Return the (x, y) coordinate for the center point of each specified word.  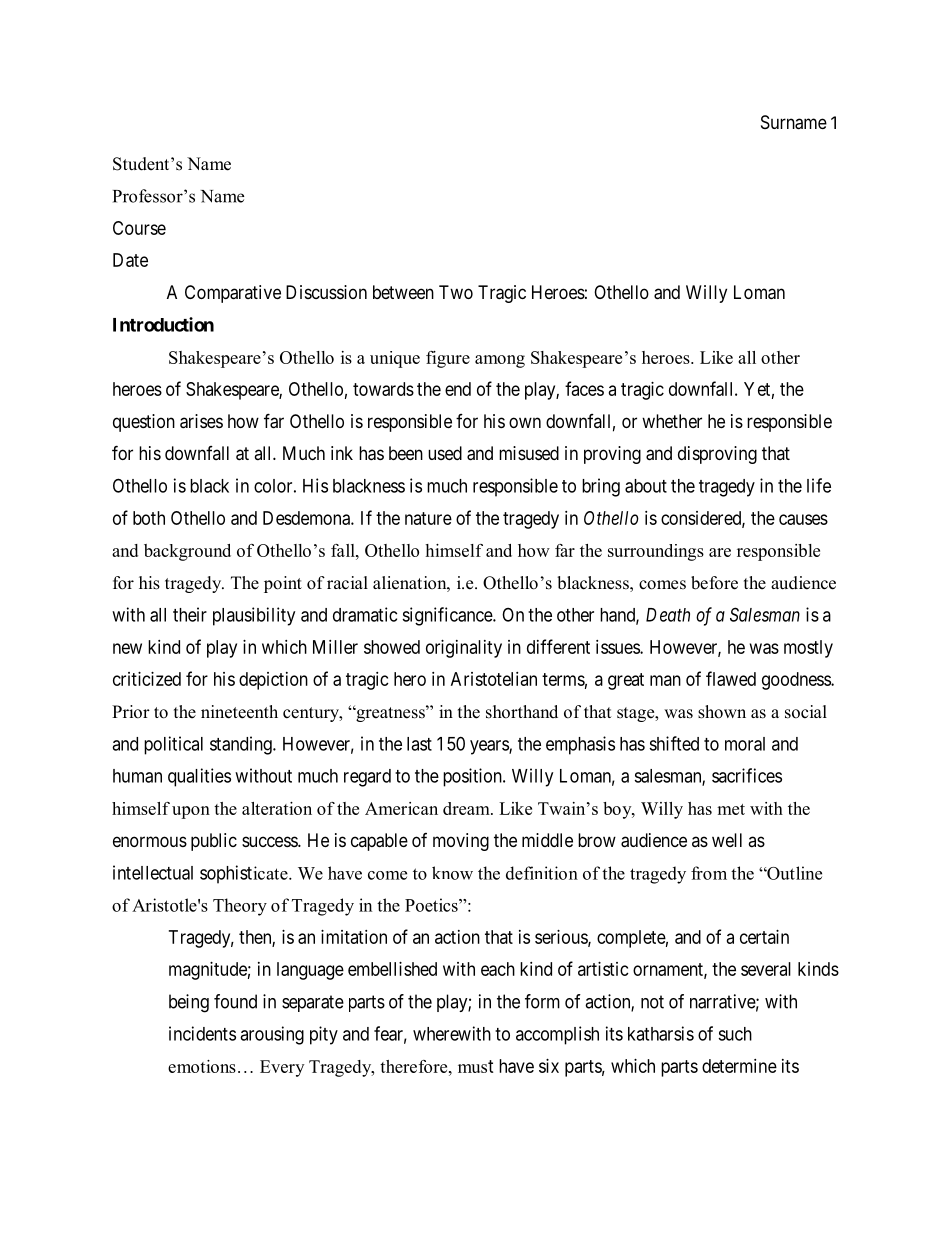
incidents (202, 1033)
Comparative (233, 294)
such (735, 1034)
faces (584, 388)
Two (456, 292)
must (476, 1066)
